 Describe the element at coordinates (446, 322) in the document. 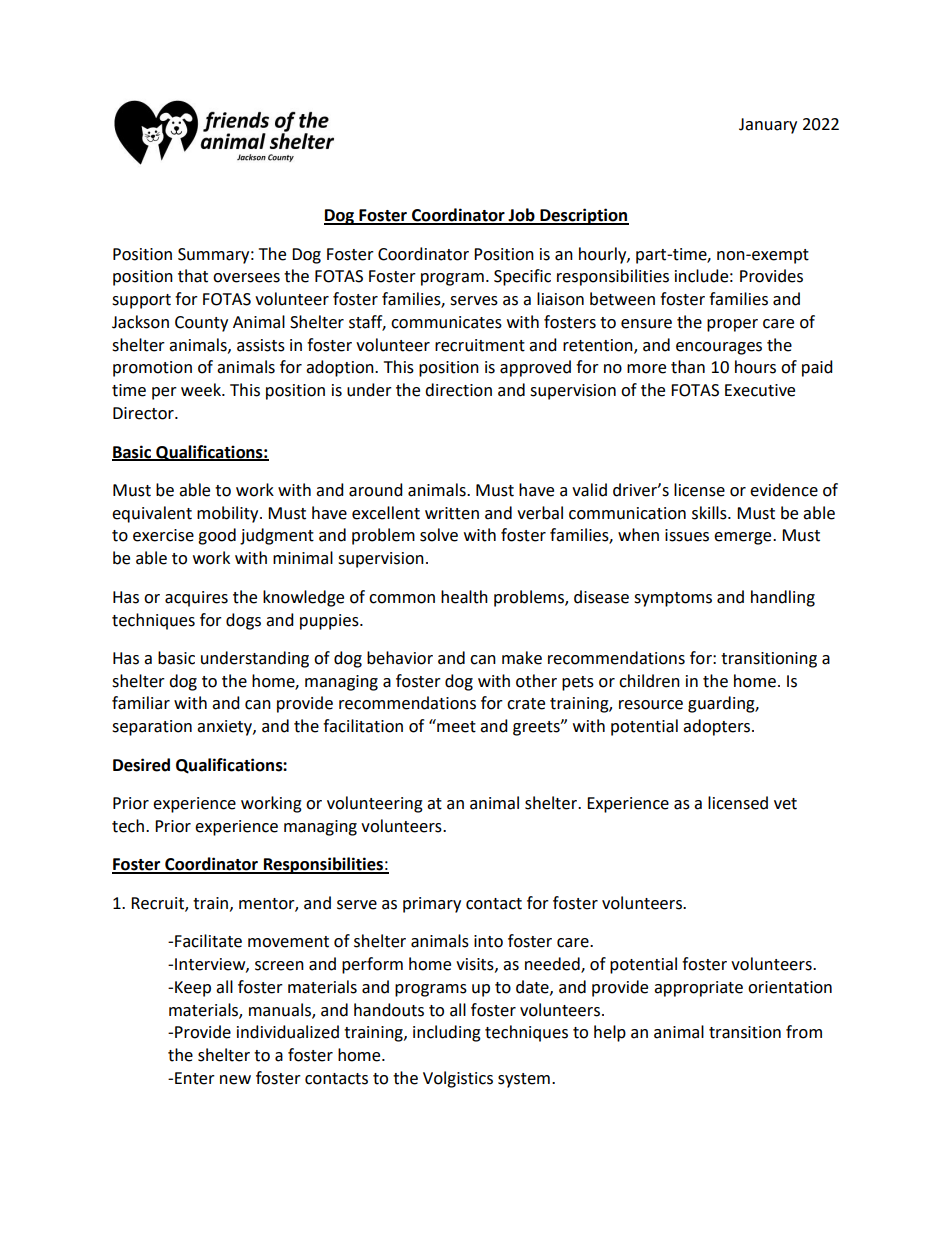

I see `communicates` at that location.
